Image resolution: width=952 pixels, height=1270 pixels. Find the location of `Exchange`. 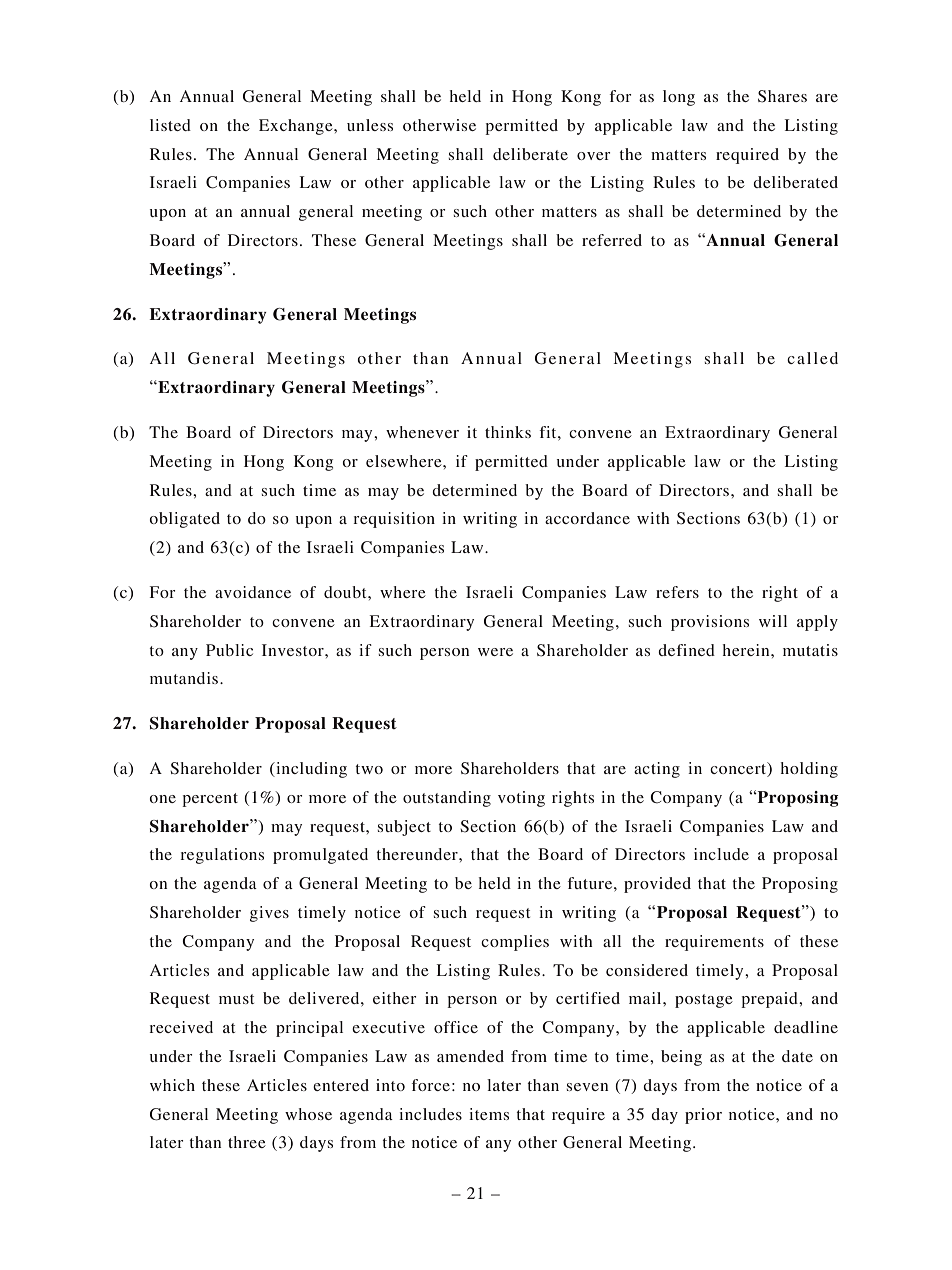

Exchange is located at coordinates (297, 127).
